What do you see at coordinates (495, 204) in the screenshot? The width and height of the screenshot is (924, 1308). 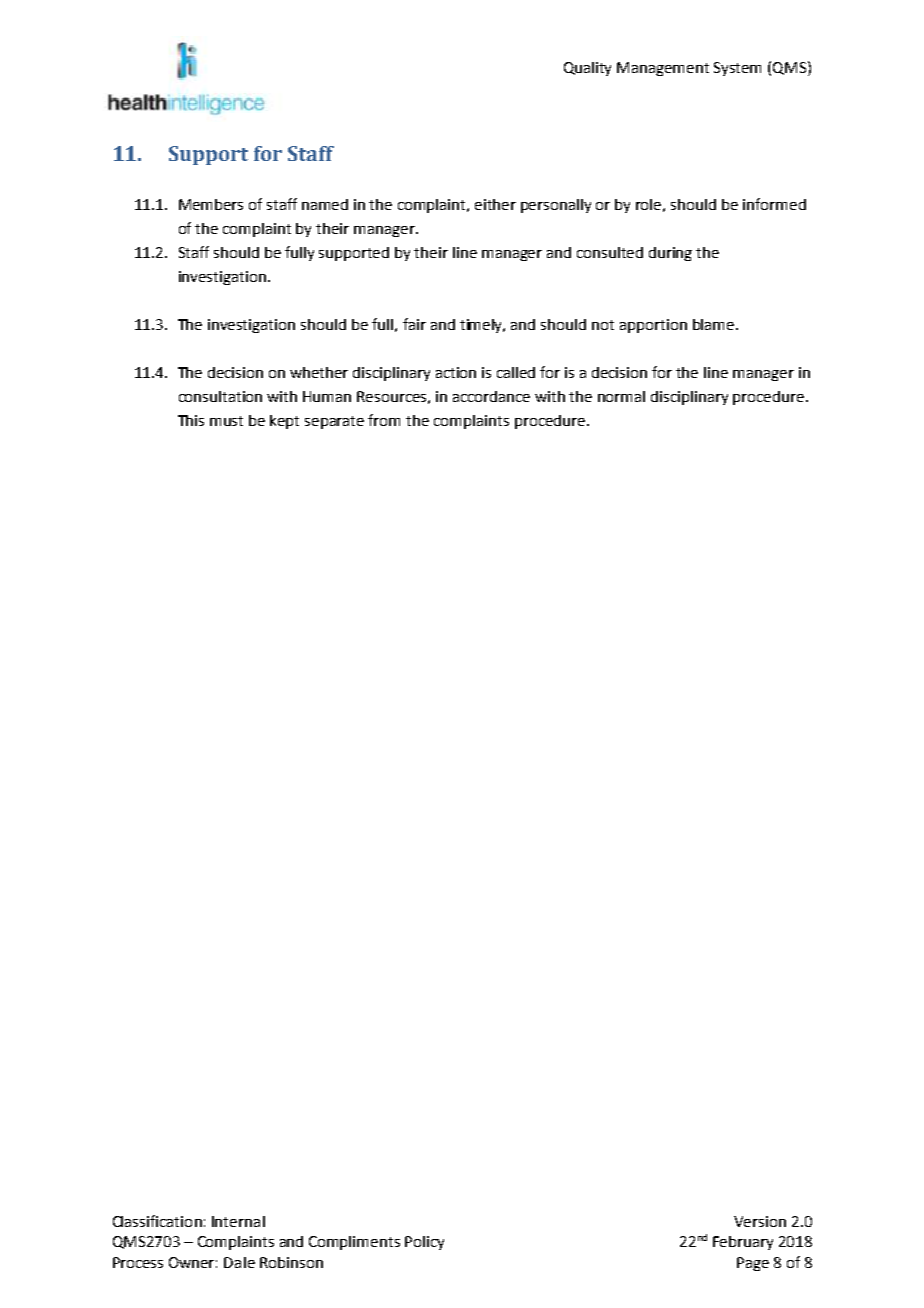 I see `either` at bounding box center [495, 204].
